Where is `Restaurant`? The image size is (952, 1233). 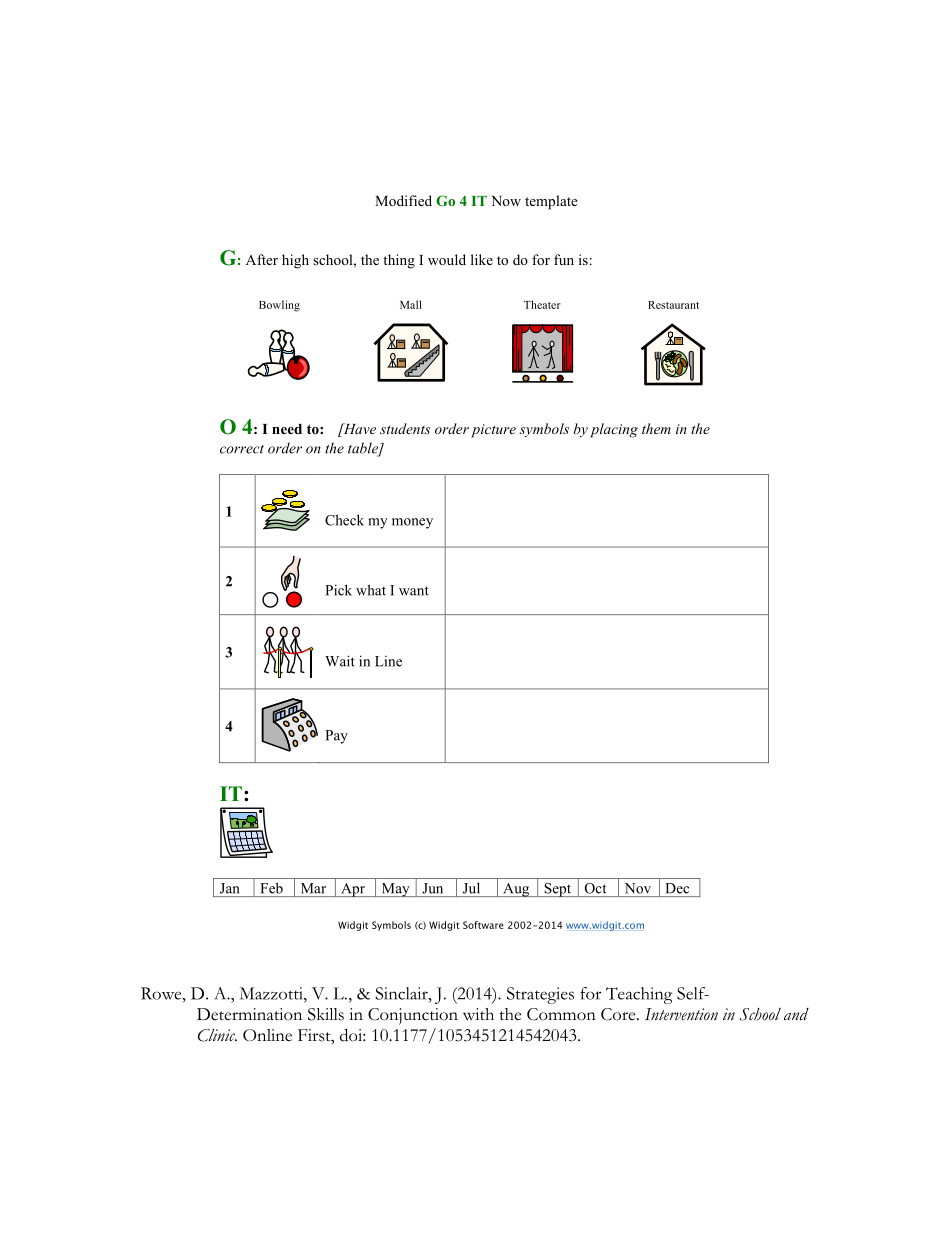 Restaurant is located at coordinates (673, 305).
